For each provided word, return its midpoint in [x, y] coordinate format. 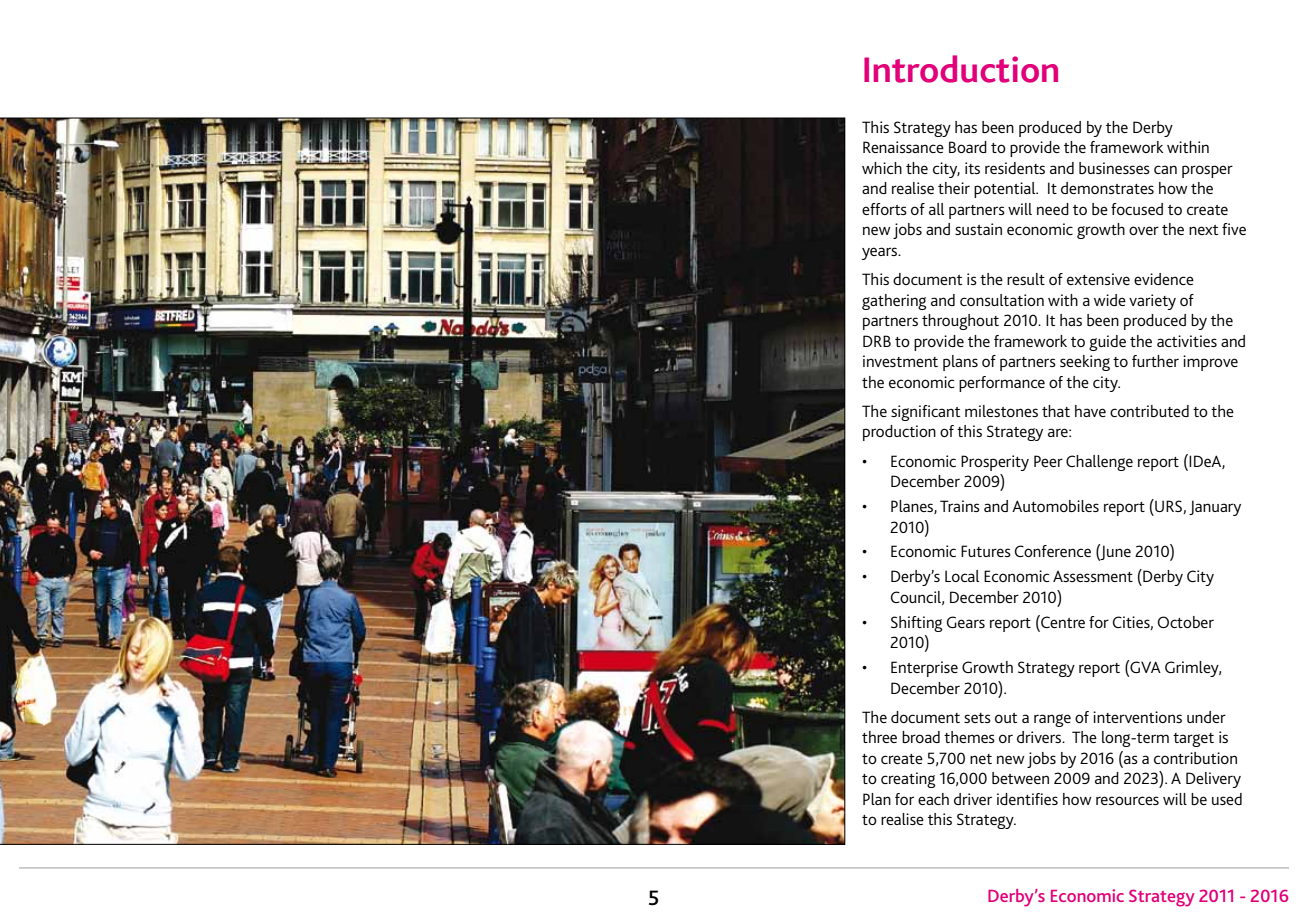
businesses [1114, 168]
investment [900, 361]
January [1215, 508]
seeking [1085, 363]
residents [1015, 168]
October [1186, 622]
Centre [1062, 621]
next [1203, 230]
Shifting [917, 624]
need [1053, 209]
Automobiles [1055, 506]
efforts [884, 209]
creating [908, 780]
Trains [960, 506]
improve [1210, 363]
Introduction [961, 69]
